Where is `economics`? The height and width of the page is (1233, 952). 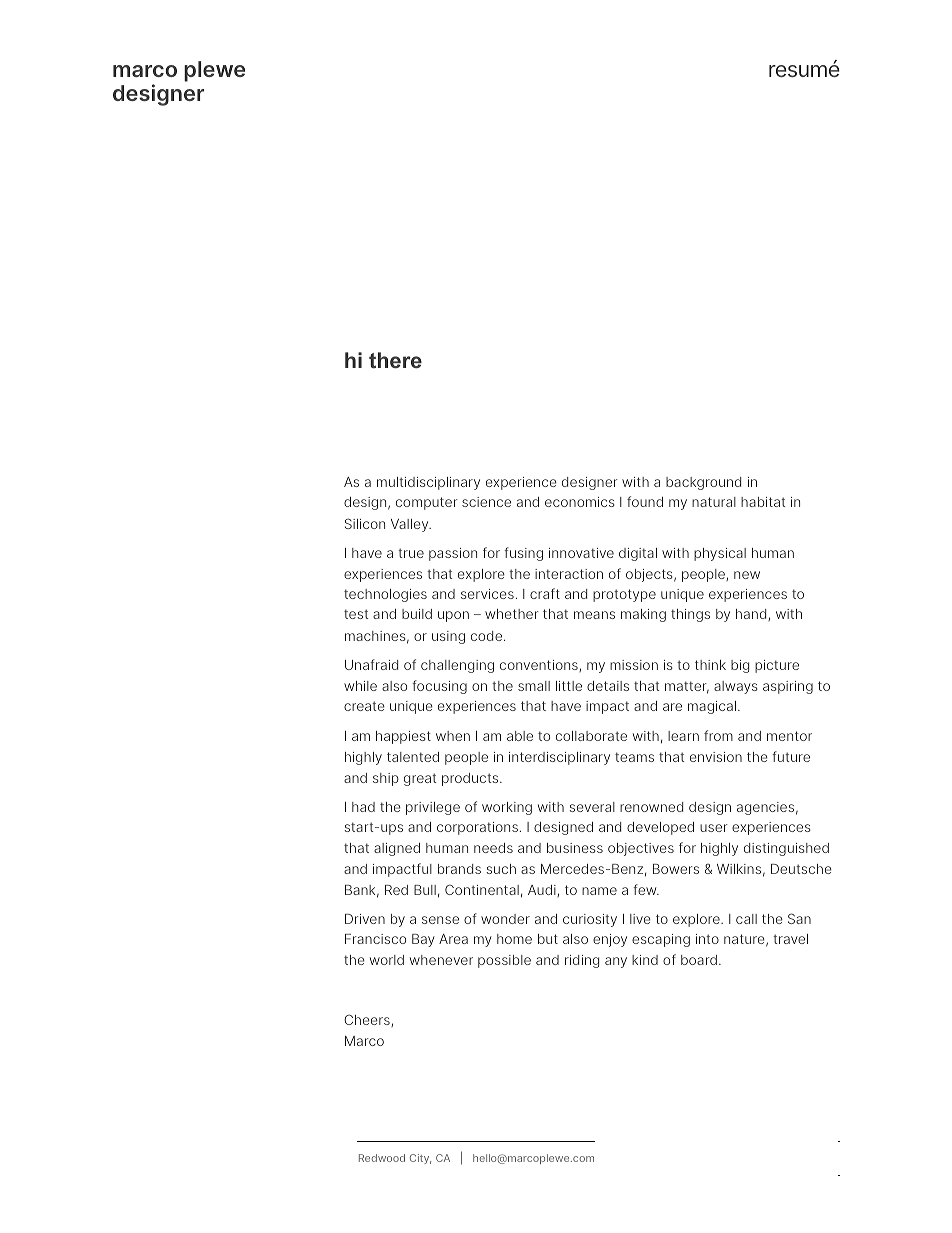
economics is located at coordinates (580, 502).
